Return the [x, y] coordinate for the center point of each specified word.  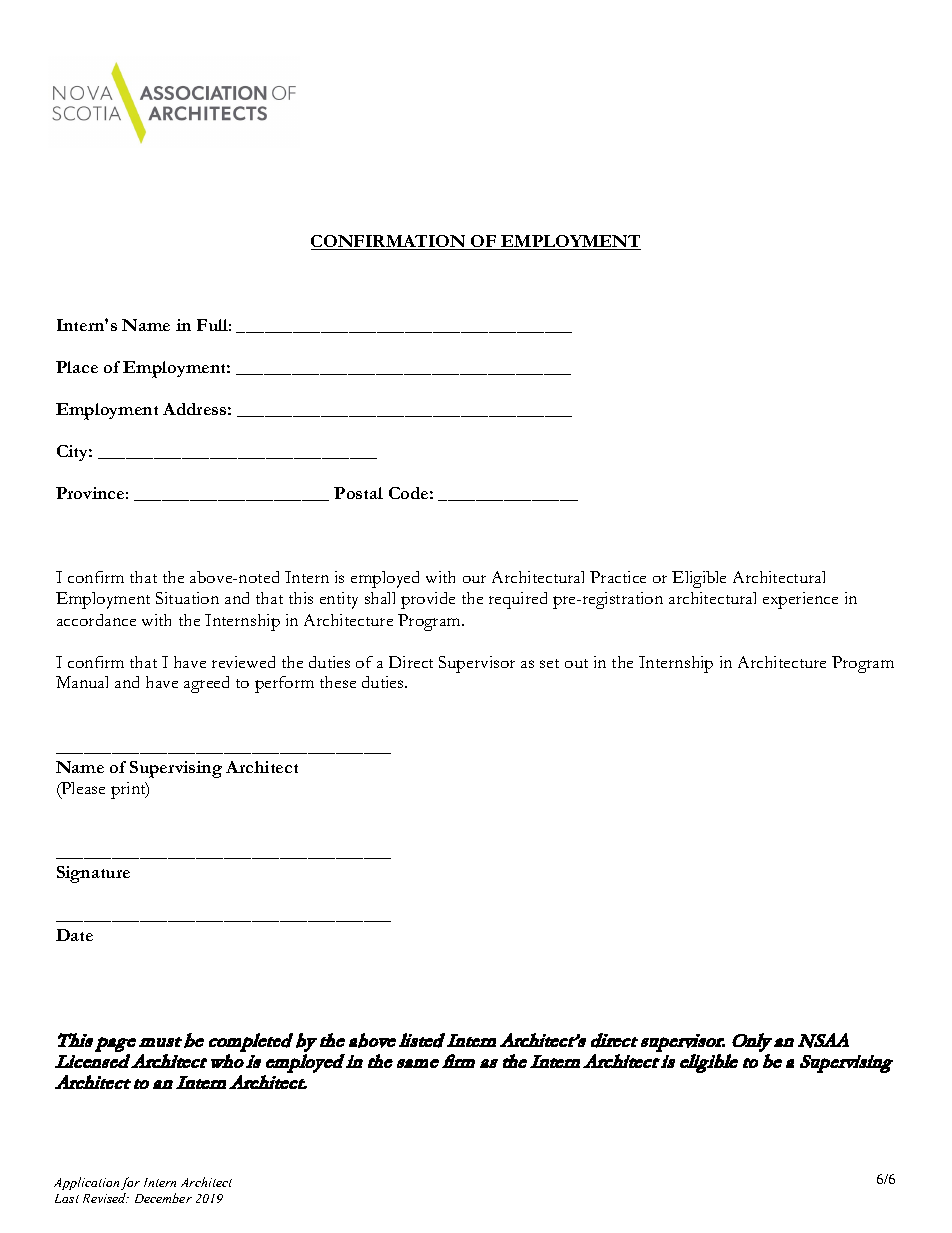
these [338, 682]
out [576, 663]
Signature [93, 874]
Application [86, 1183]
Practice [618, 577]
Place [77, 367]
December [163, 1198]
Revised [106, 1198]
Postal [358, 493]
